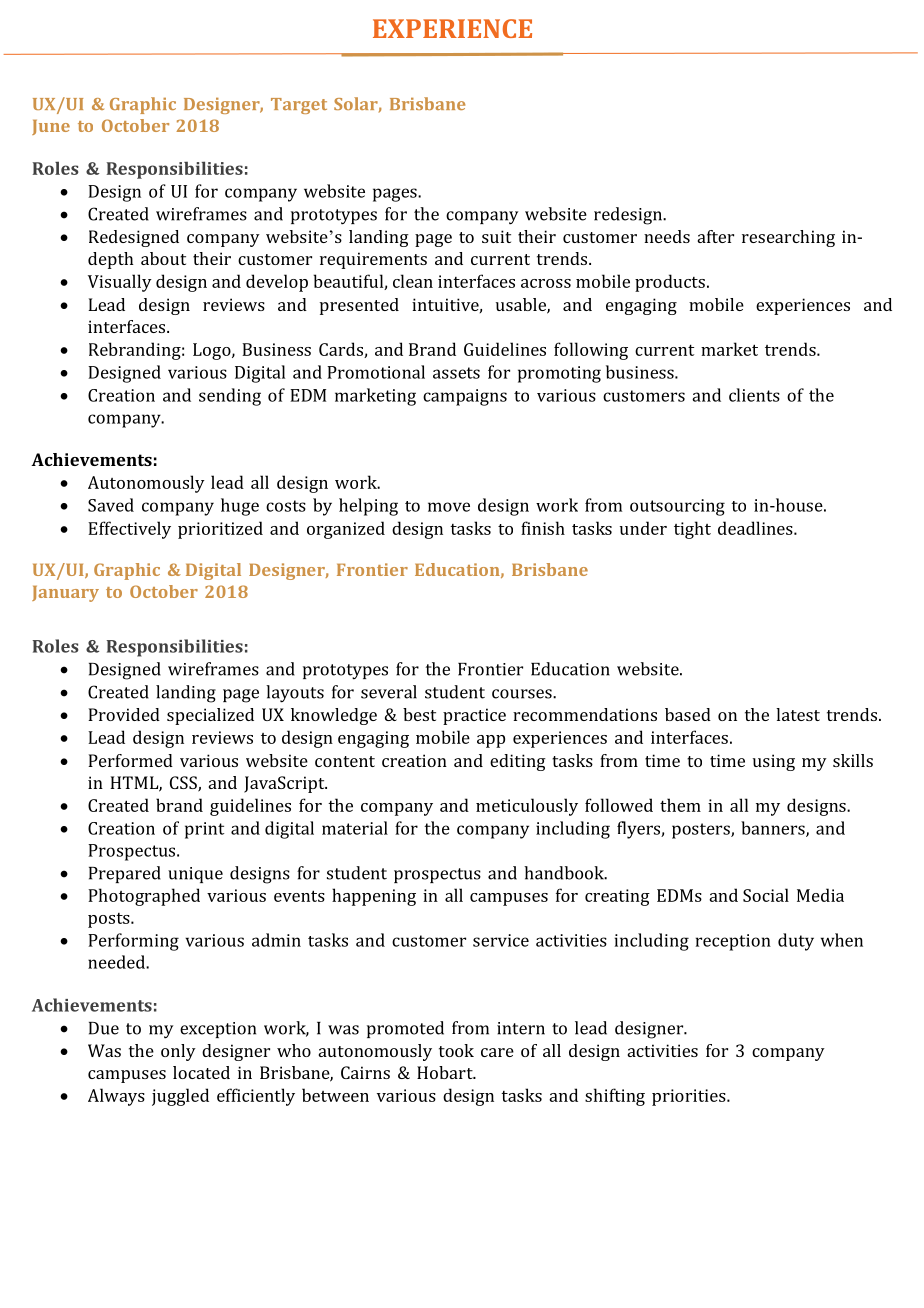  Describe the element at coordinates (798, 714) in the screenshot. I see `latest` at that location.
